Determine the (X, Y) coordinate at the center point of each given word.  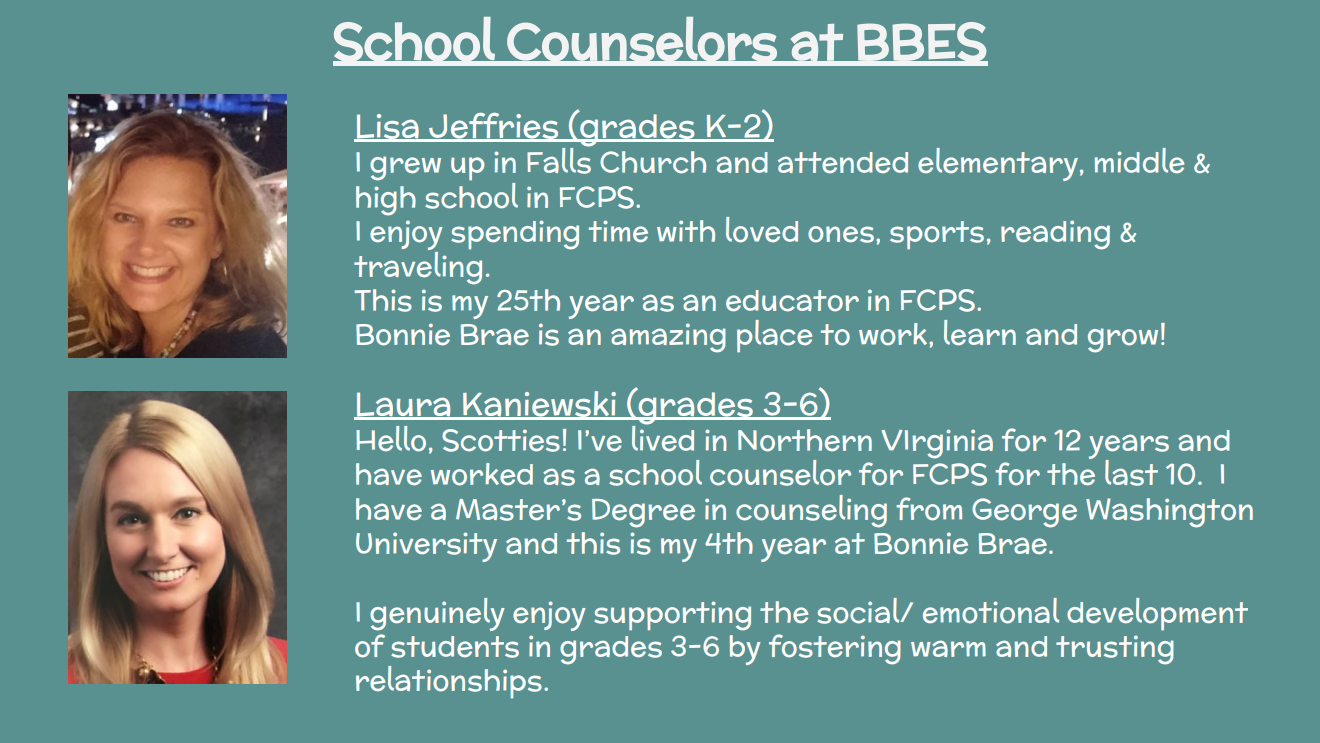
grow (1123, 340)
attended (843, 162)
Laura (403, 405)
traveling (418, 267)
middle (1139, 160)
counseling (811, 511)
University (426, 547)
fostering (835, 649)
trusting (1115, 650)
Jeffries (494, 127)
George (1024, 513)
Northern (805, 440)
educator (792, 301)
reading (1055, 235)
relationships (449, 682)
